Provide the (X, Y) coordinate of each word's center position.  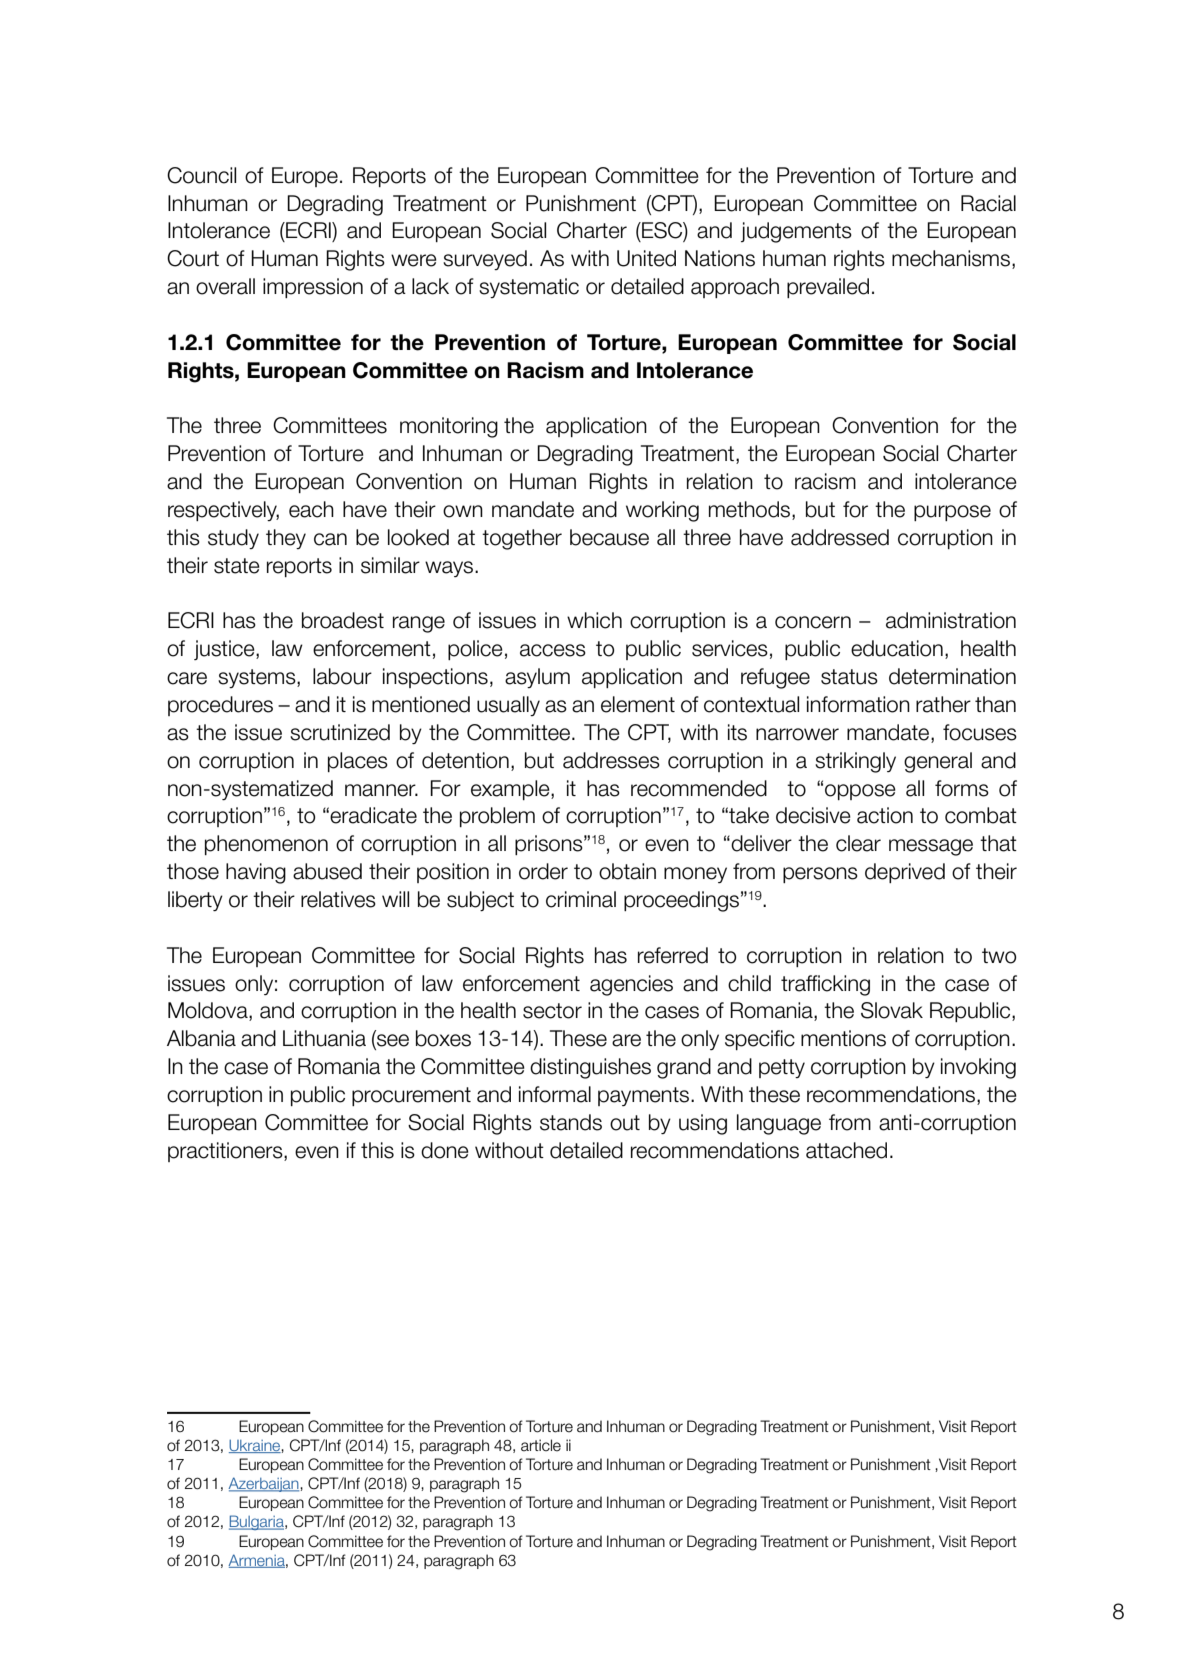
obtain (627, 871)
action (885, 815)
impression (313, 288)
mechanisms (952, 259)
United (646, 258)
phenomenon (266, 845)
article (541, 1445)
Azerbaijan (264, 1484)
